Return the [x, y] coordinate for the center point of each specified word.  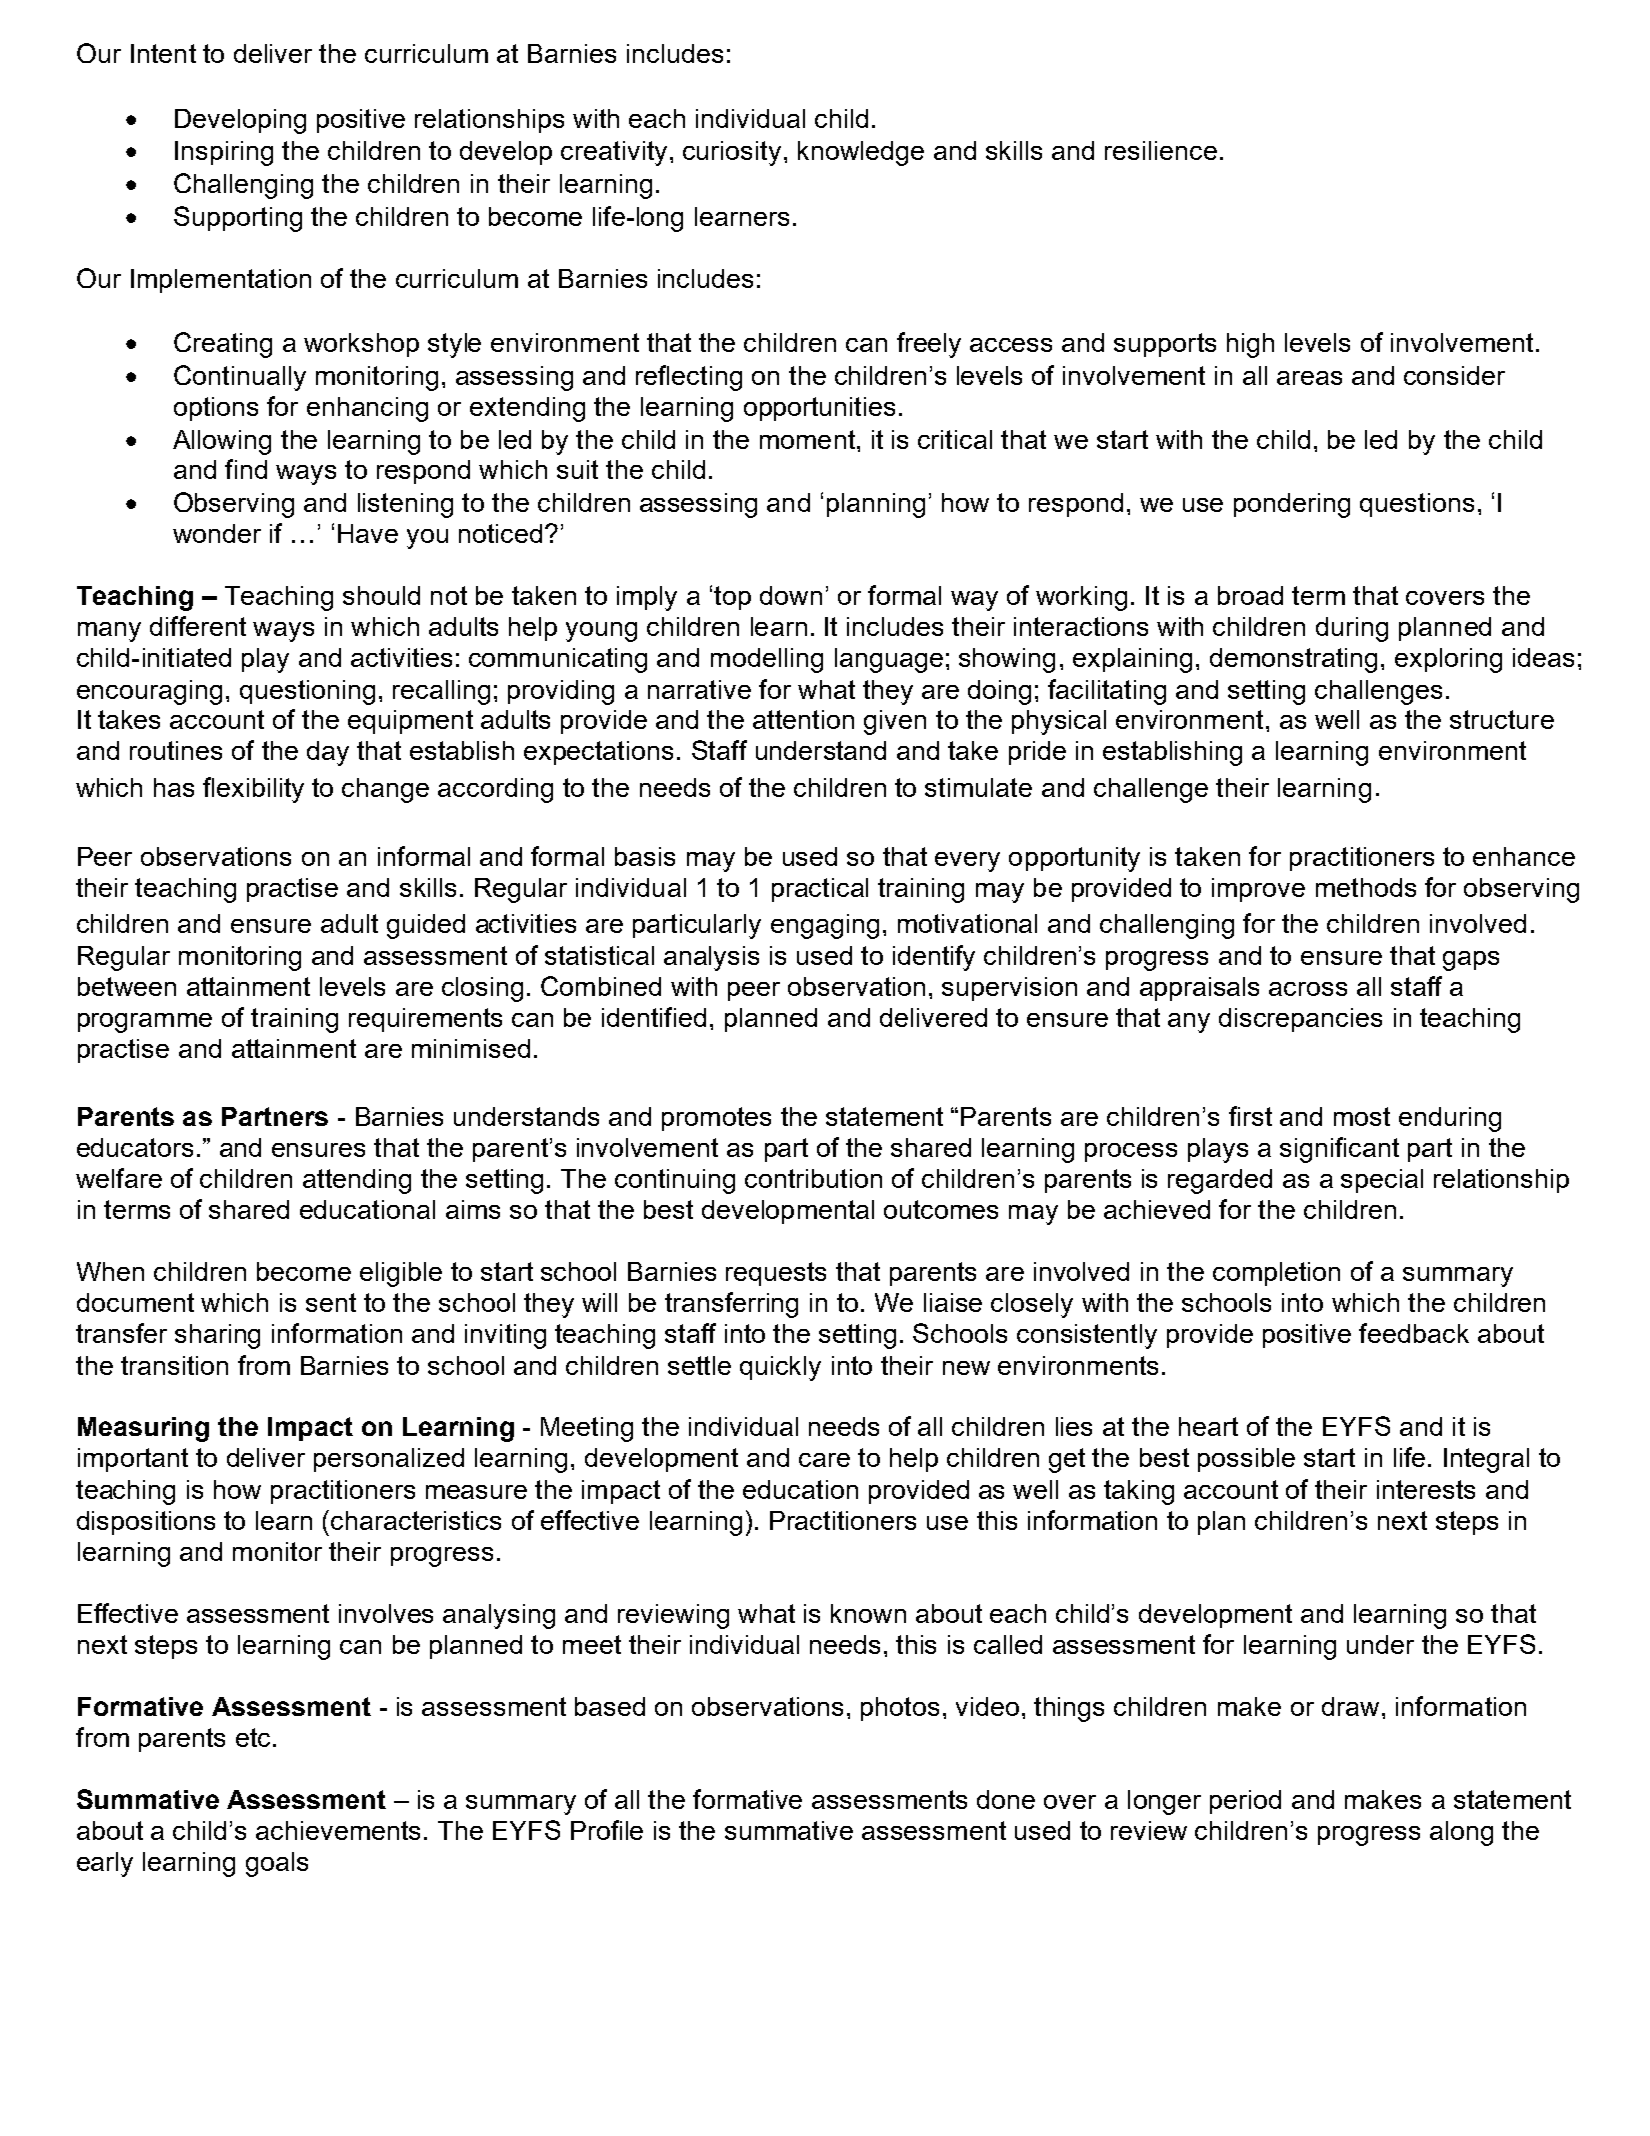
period [1245, 1802]
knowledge [861, 153]
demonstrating [1293, 660]
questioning [307, 692]
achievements [338, 1830]
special [1382, 1181]
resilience [1161, 150]
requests [776, 1274]
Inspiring [224, 153]
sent [331, 1302]
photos [900, 1709]
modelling [767, 660]
